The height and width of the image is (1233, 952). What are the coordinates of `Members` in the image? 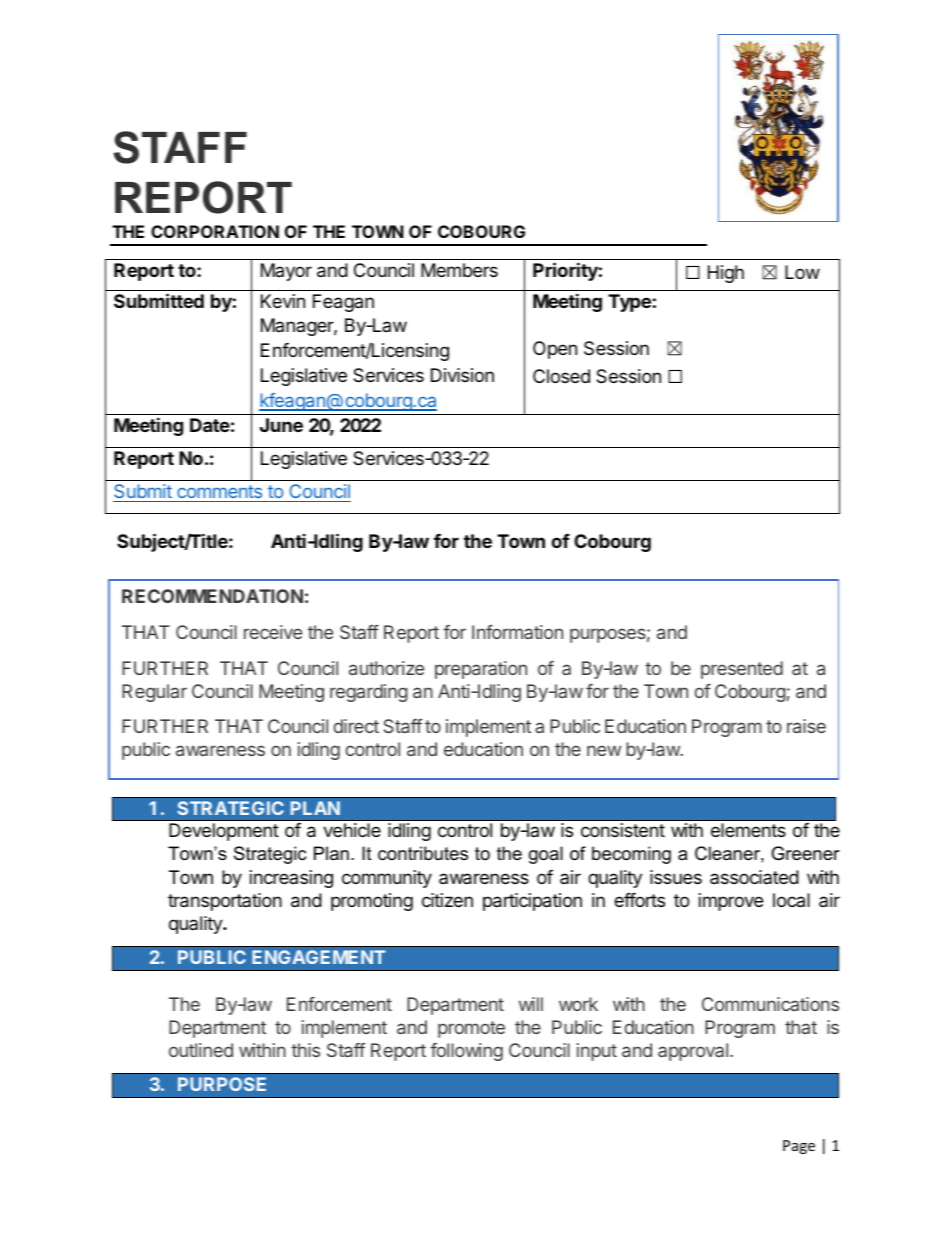 It's located at (459, 270).
